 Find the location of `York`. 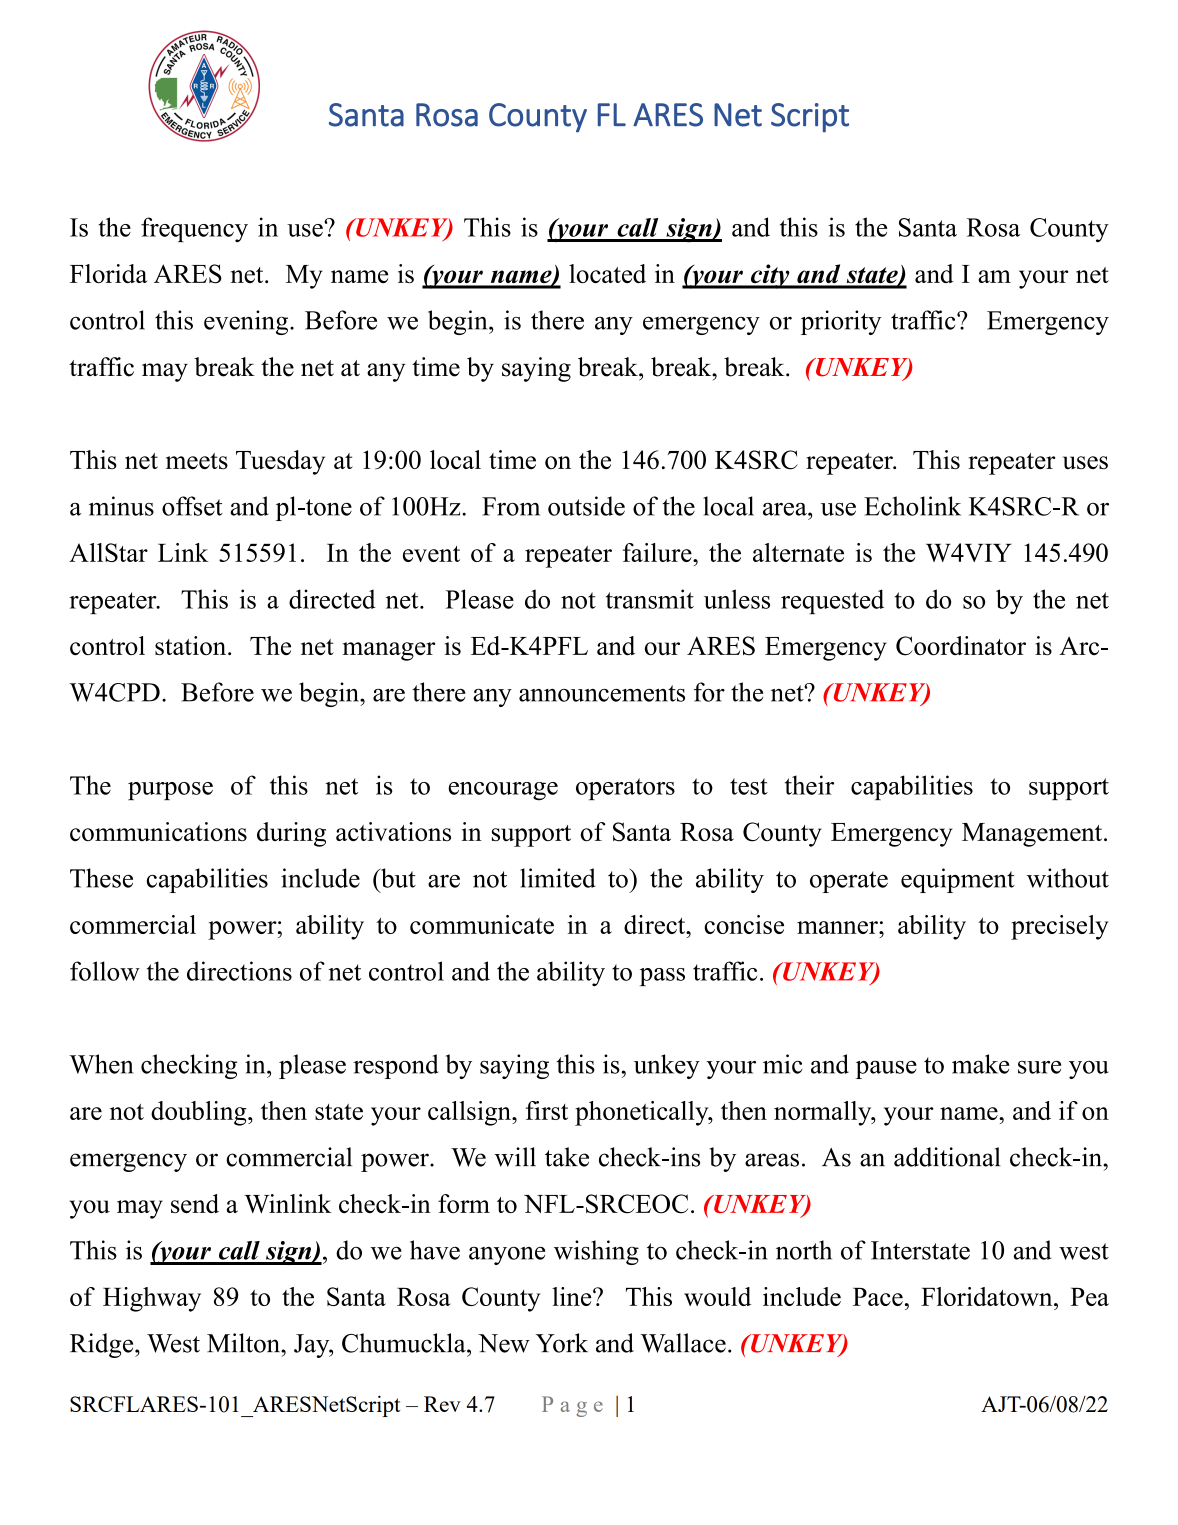

York is located at coordinates (562, 1343).
